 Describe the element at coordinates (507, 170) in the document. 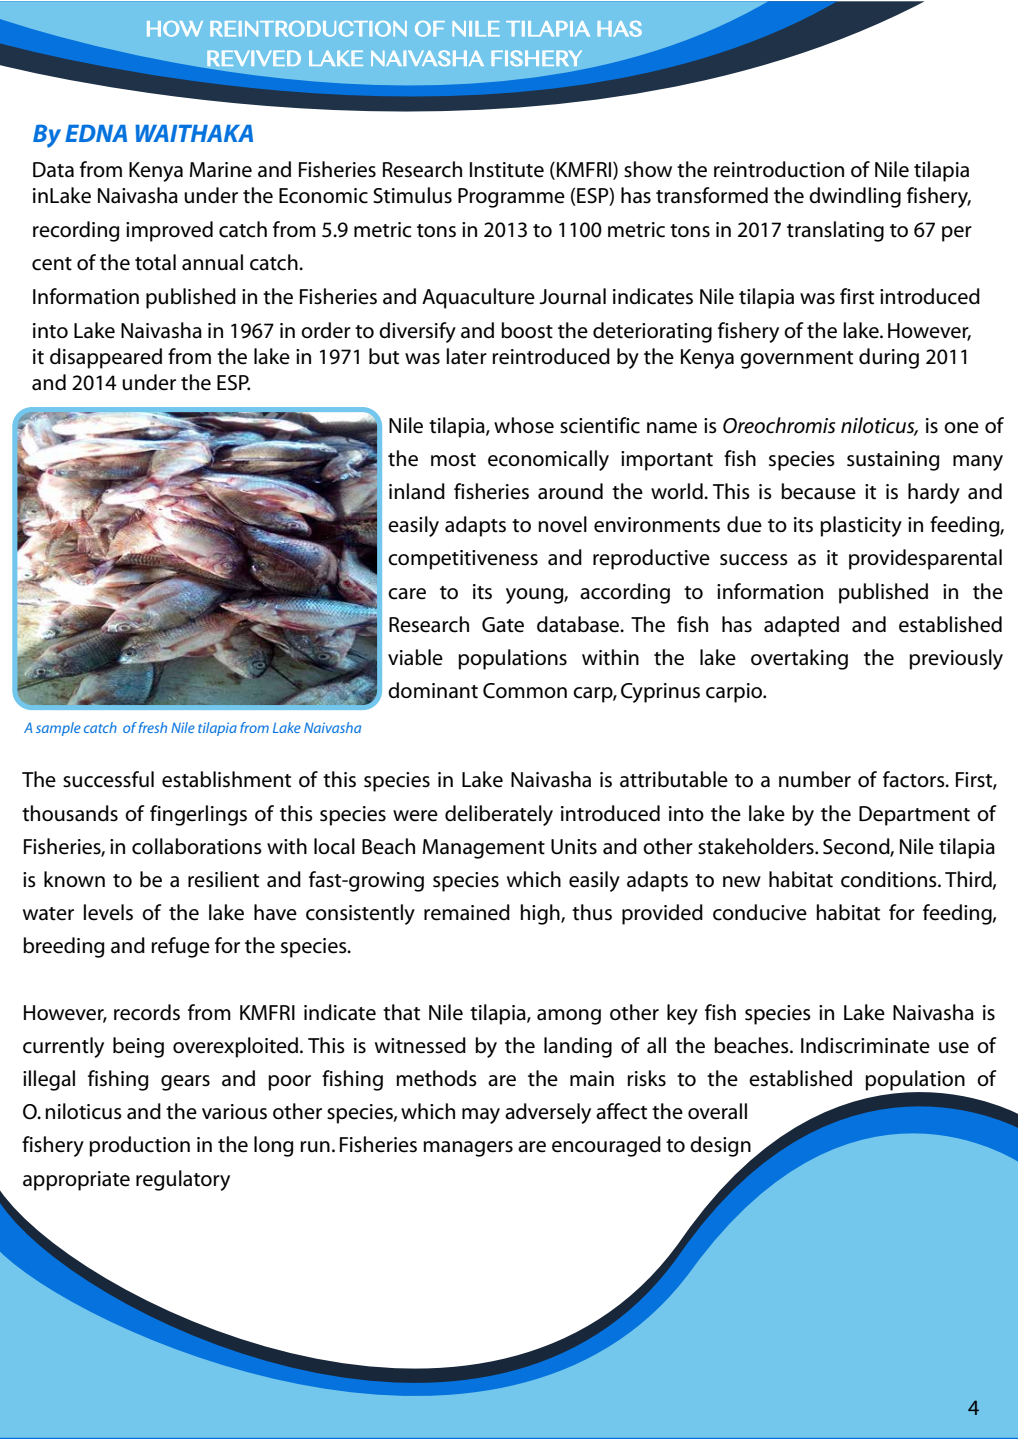

I see `Institute` at that location.
